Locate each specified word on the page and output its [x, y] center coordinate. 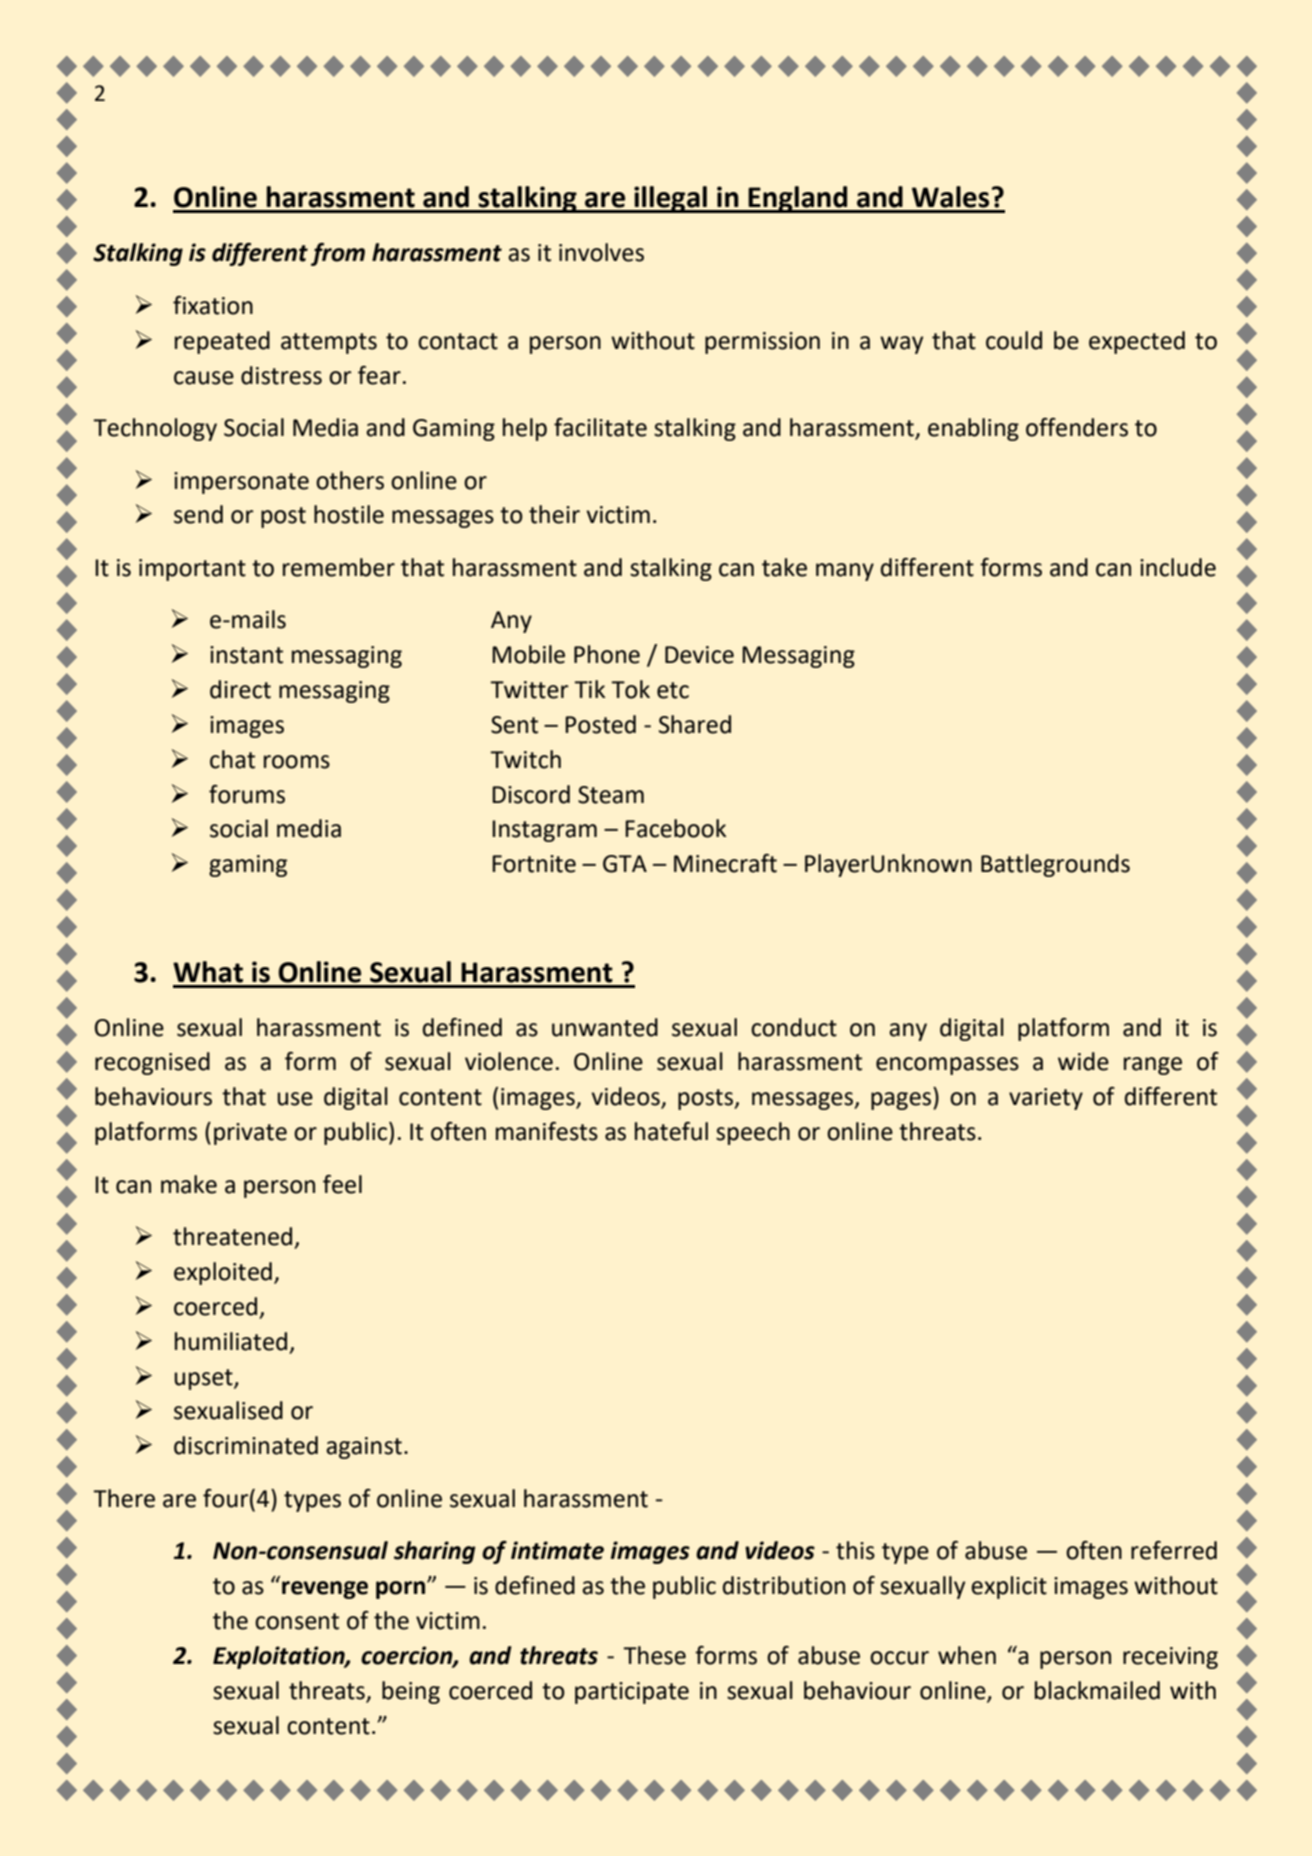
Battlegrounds [1055, 865]
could [1014, 340]
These [654, 1655]
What [208, 972]
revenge [325, 1590]
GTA [625, 864]
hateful [671, 1131]
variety [1046, 1099]
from [338, 254]
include [1178, 567]
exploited [223, 1273]
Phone [607, 654]
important [192, 570]
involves [601, 252]
